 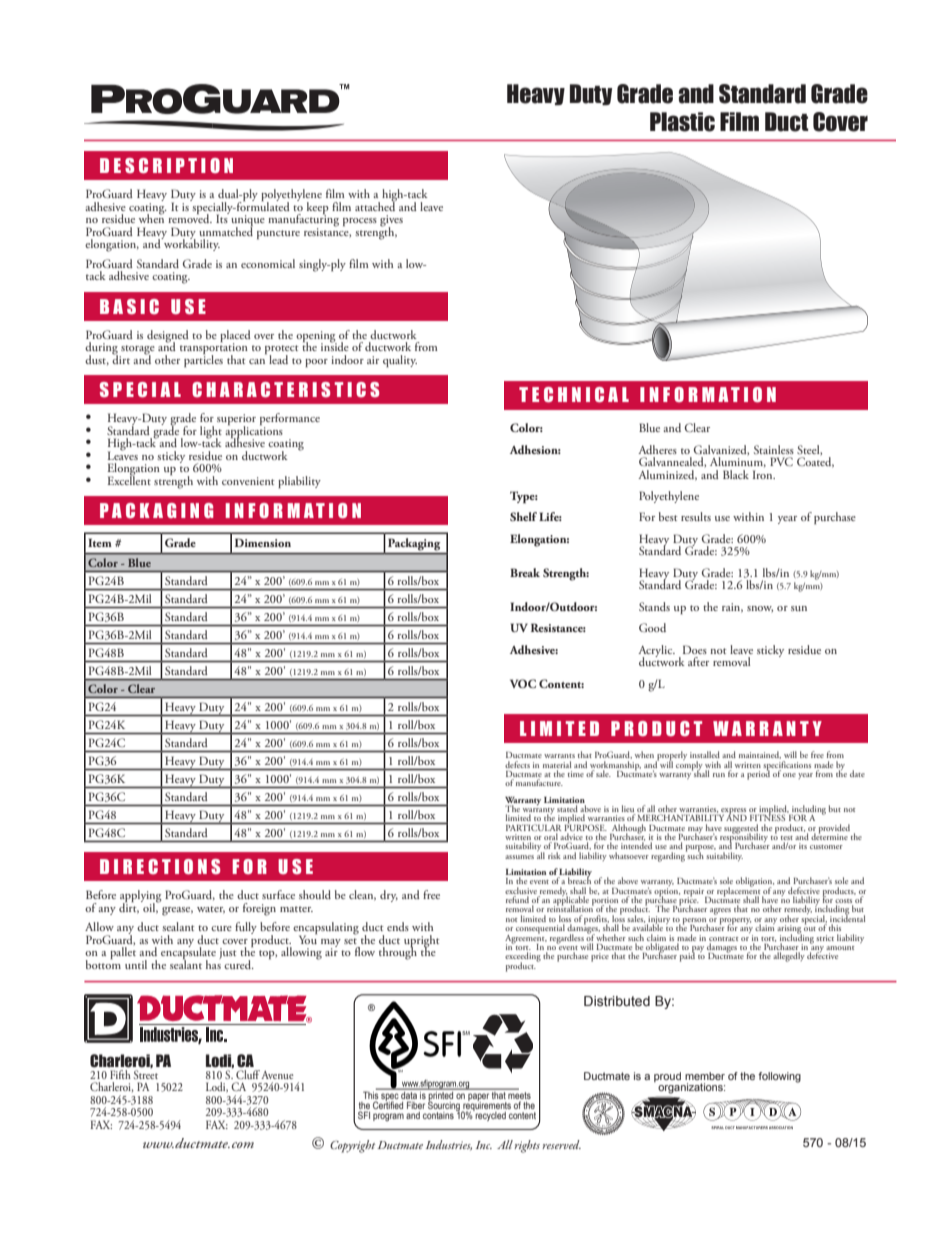 What do you see at coordinates (203, 359) in the image?
I see `particles` at bounding box center [203, 359].
